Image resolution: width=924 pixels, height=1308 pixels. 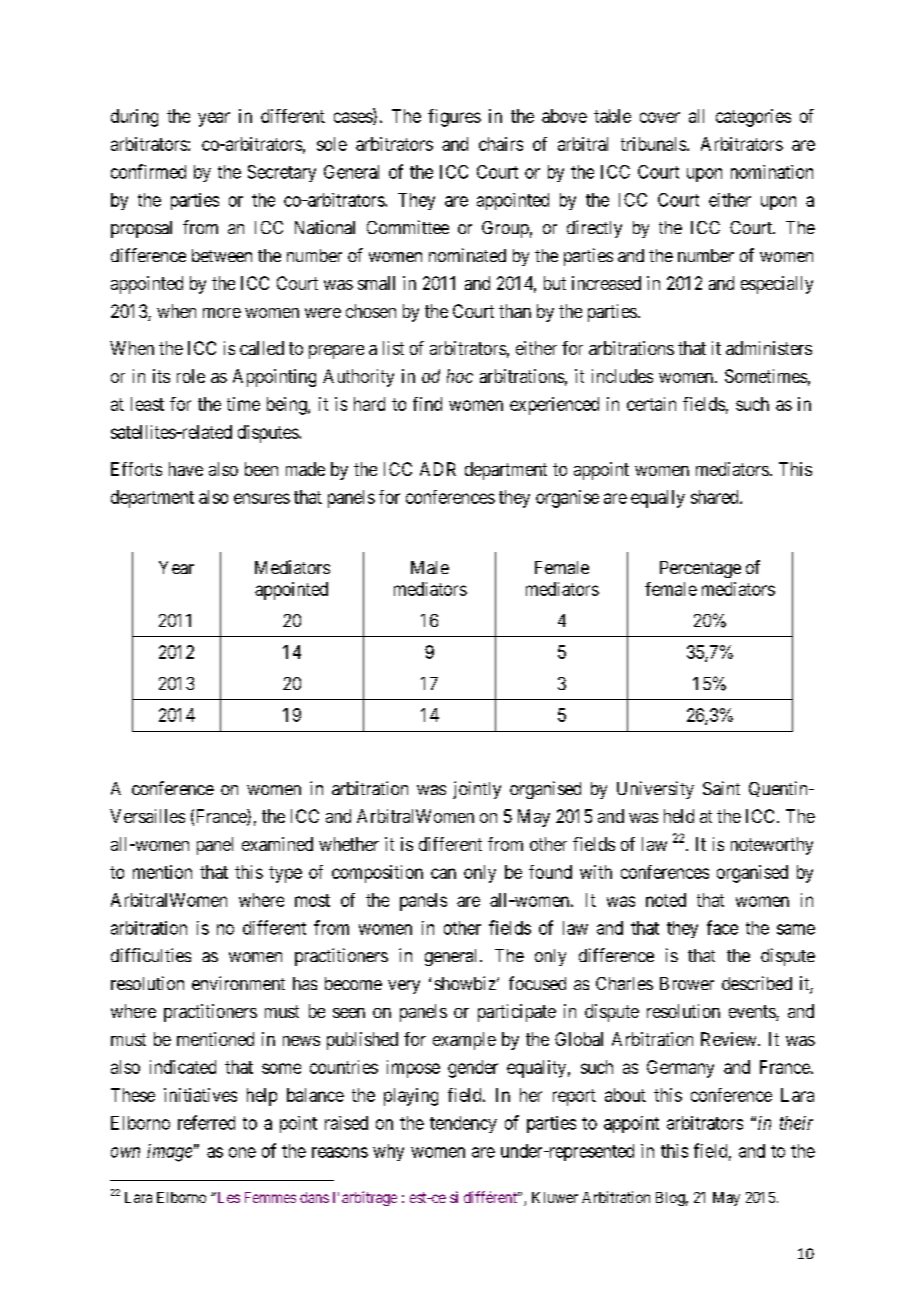 I want to click on Saint, so click(x=721, y=788).
